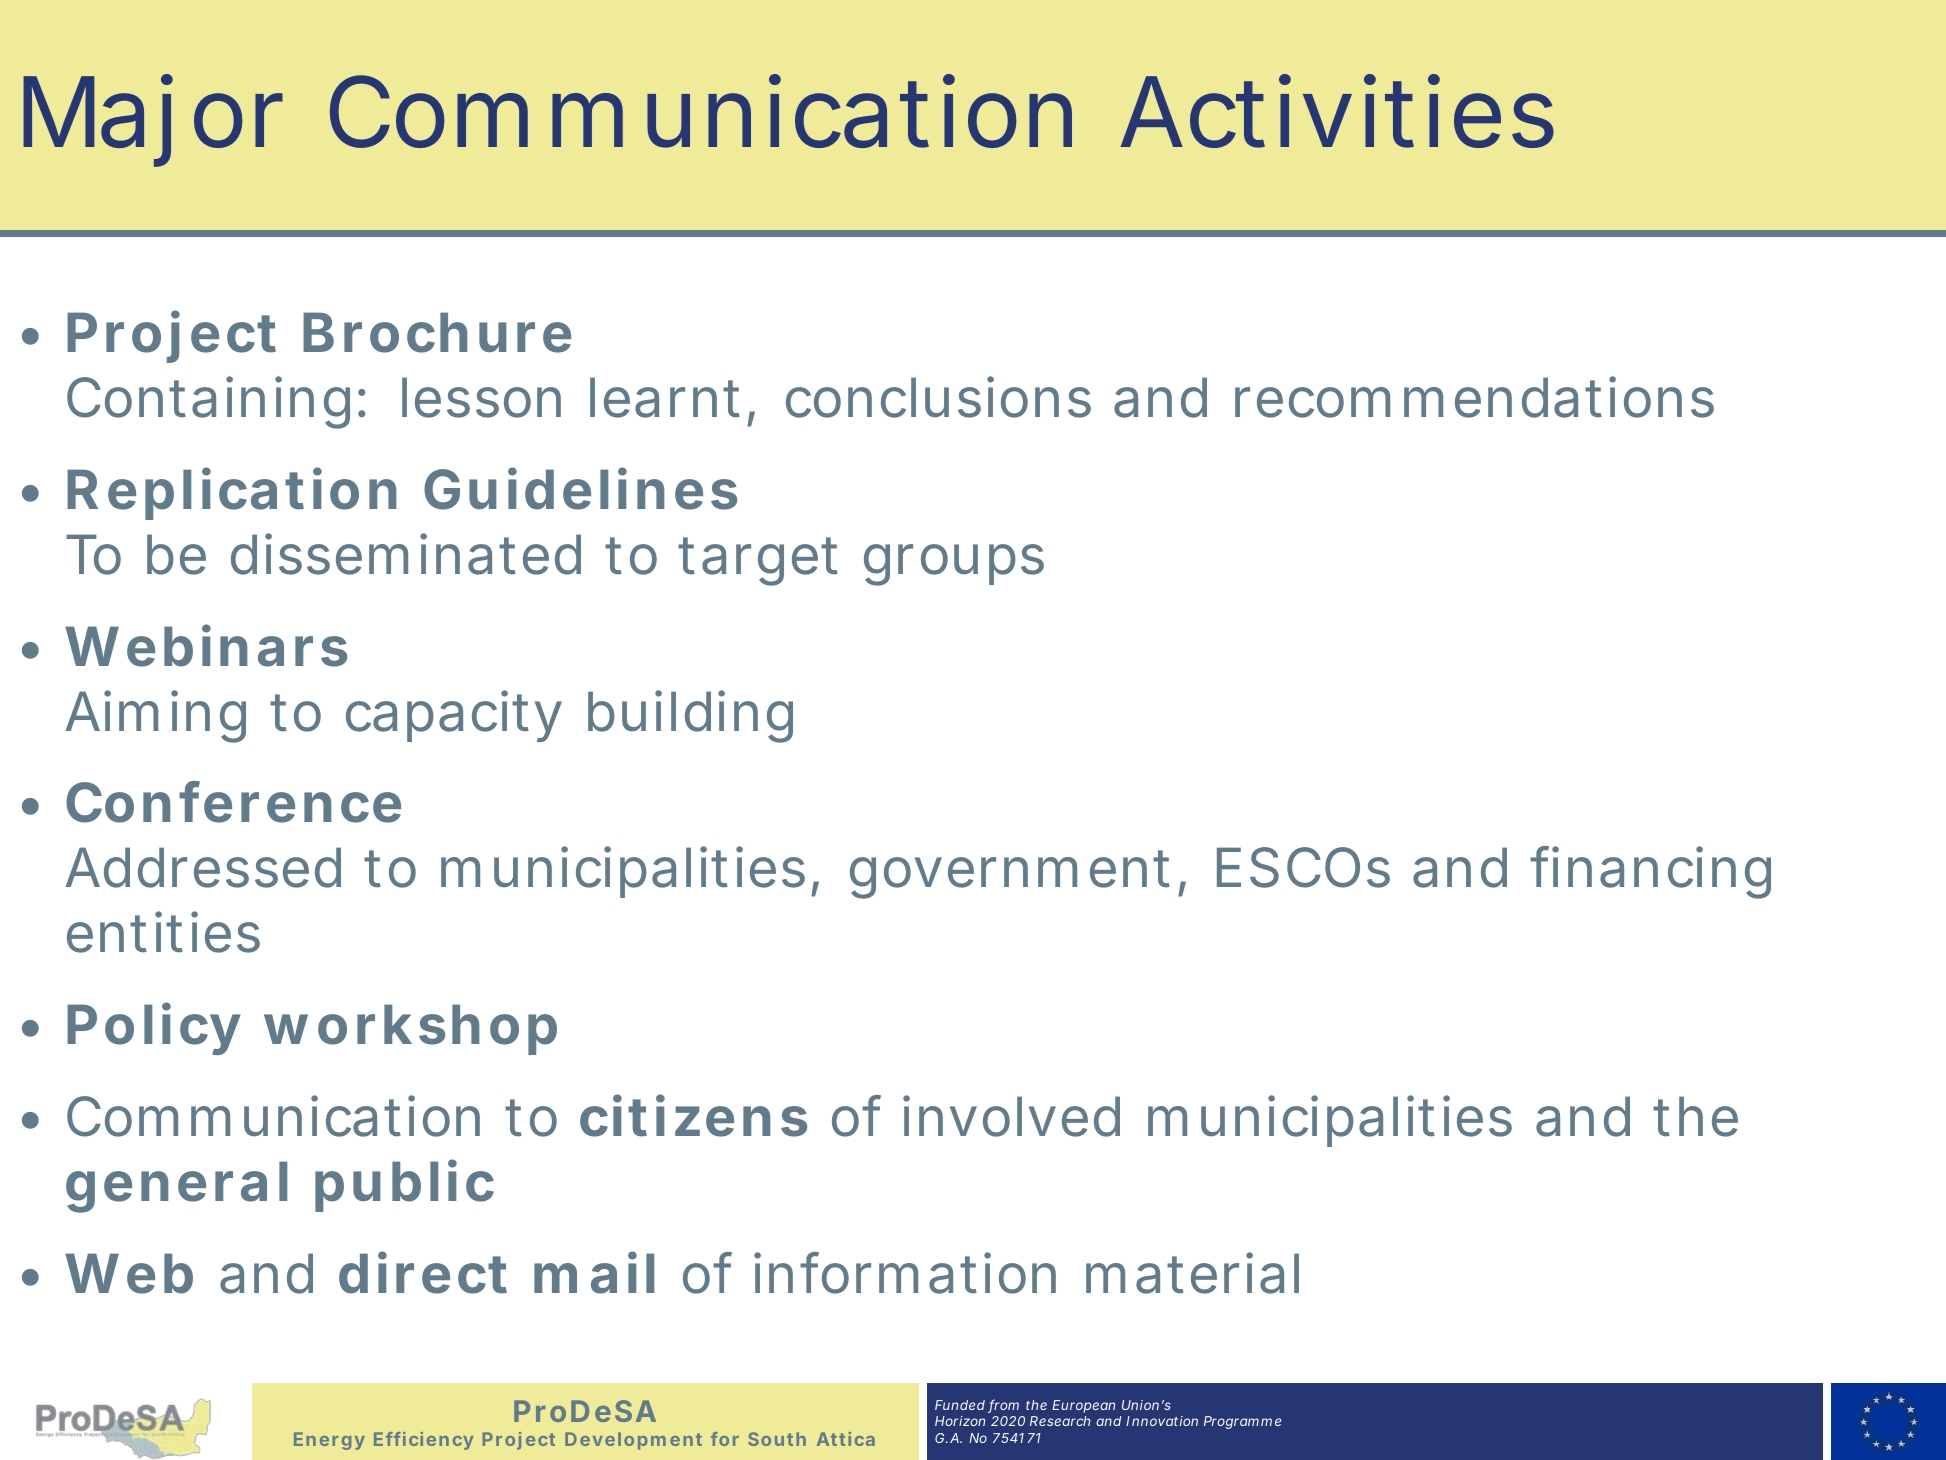 This document has width=1946, height=1460. Describe the element at coordinates (329, 1441) in the document. I see `Energy` at that location.
